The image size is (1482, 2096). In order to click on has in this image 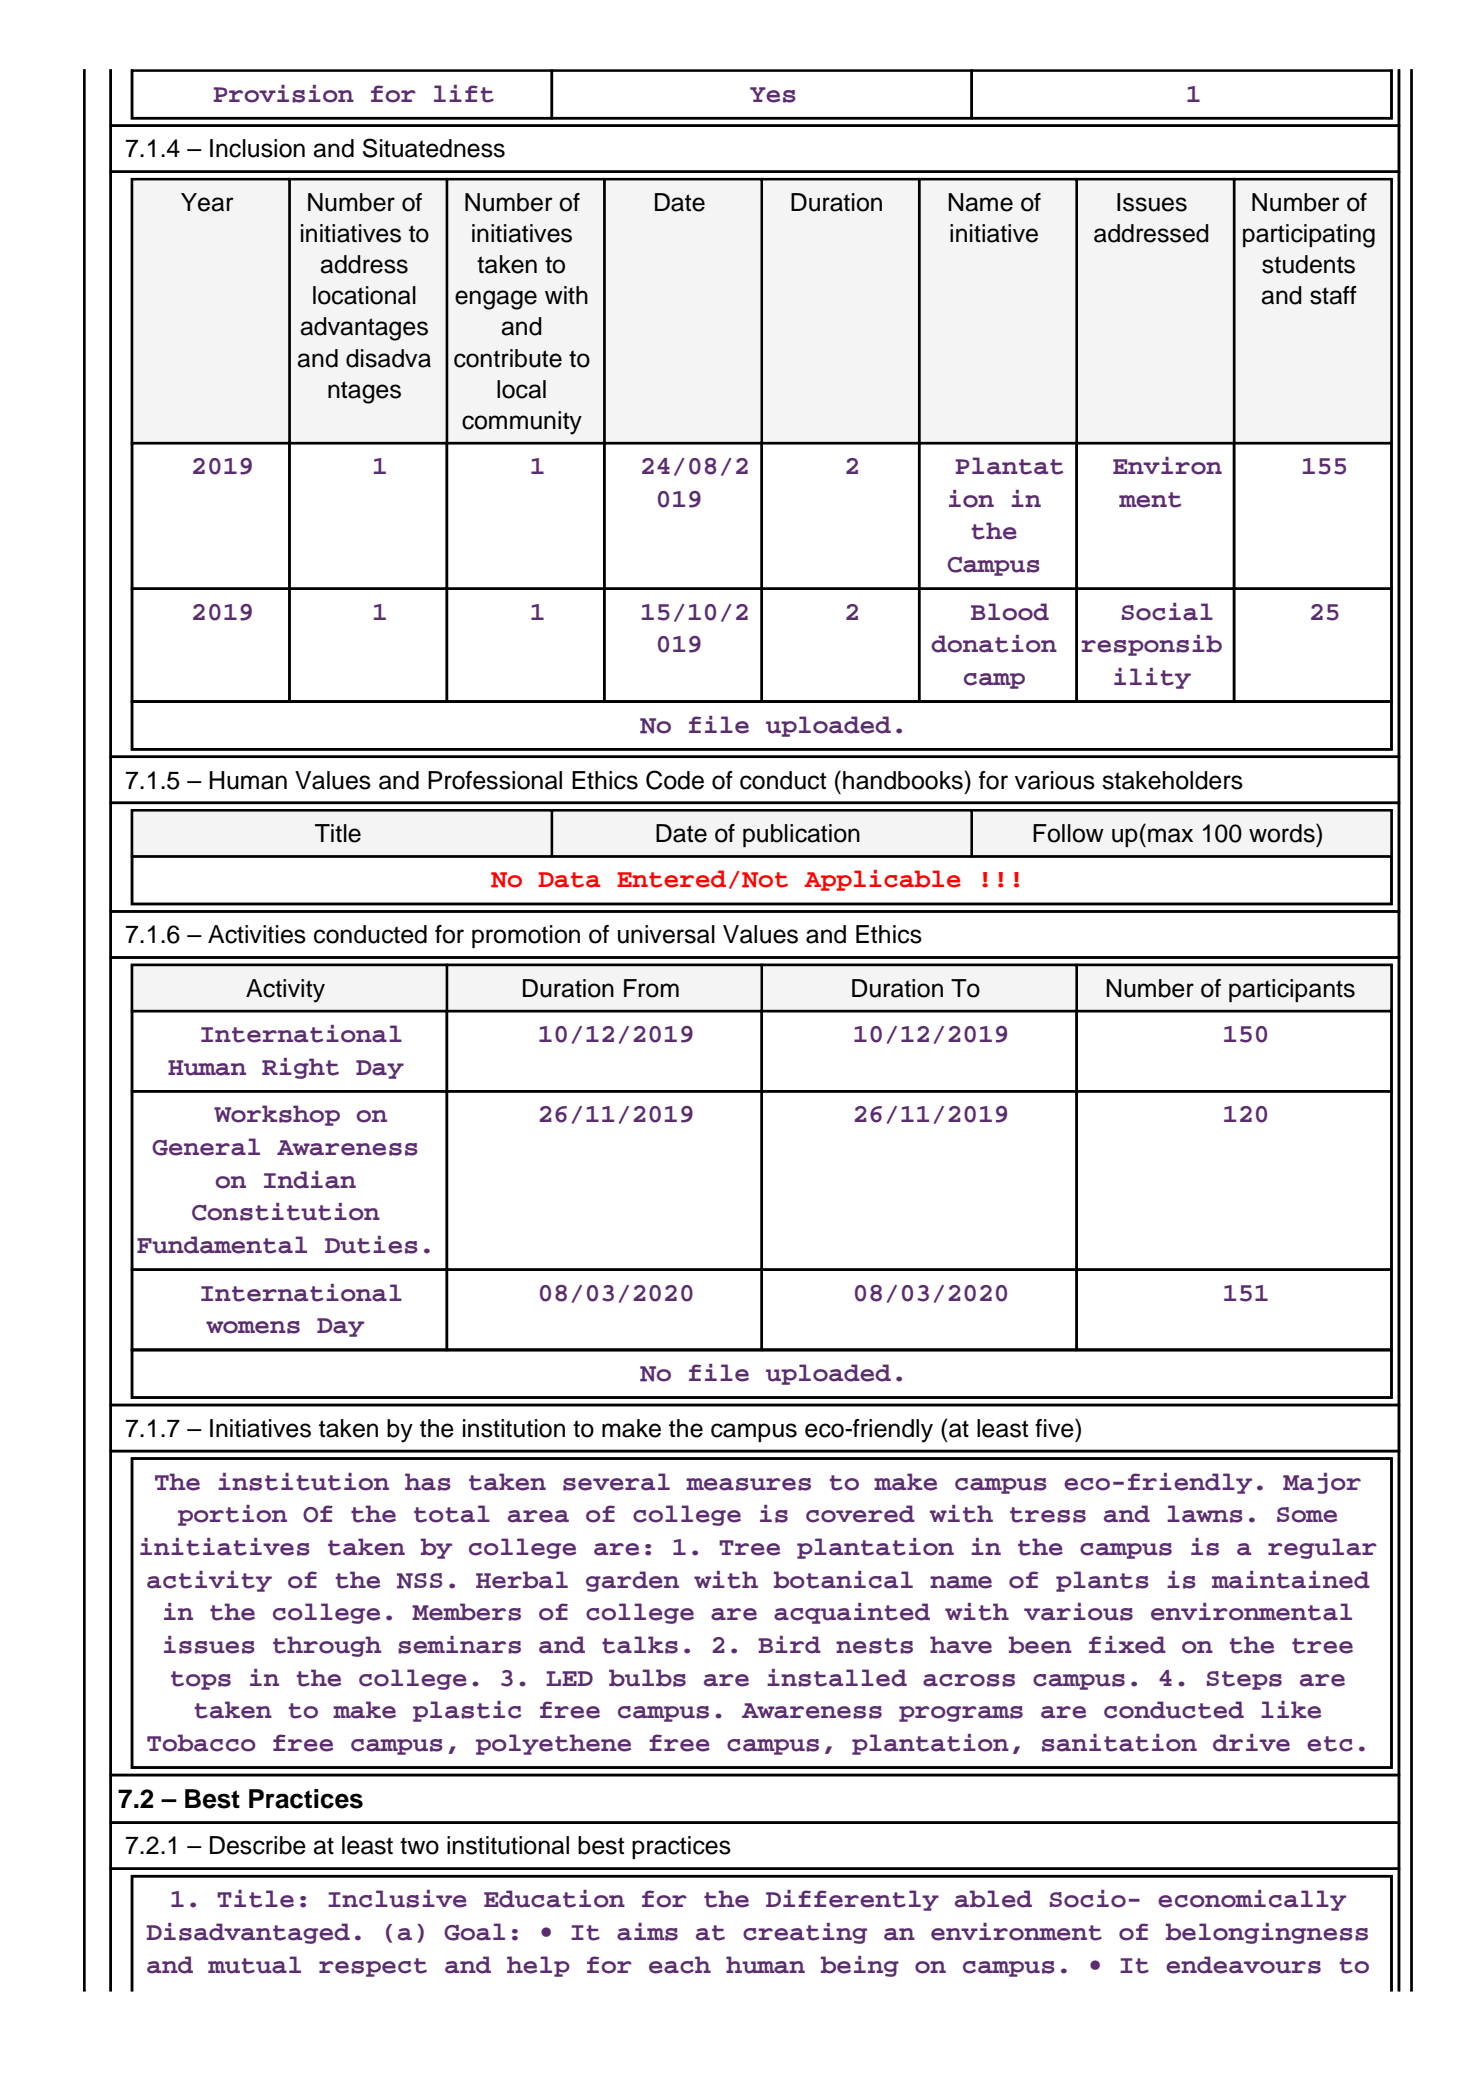, I will do `click(428, 1482)`.
